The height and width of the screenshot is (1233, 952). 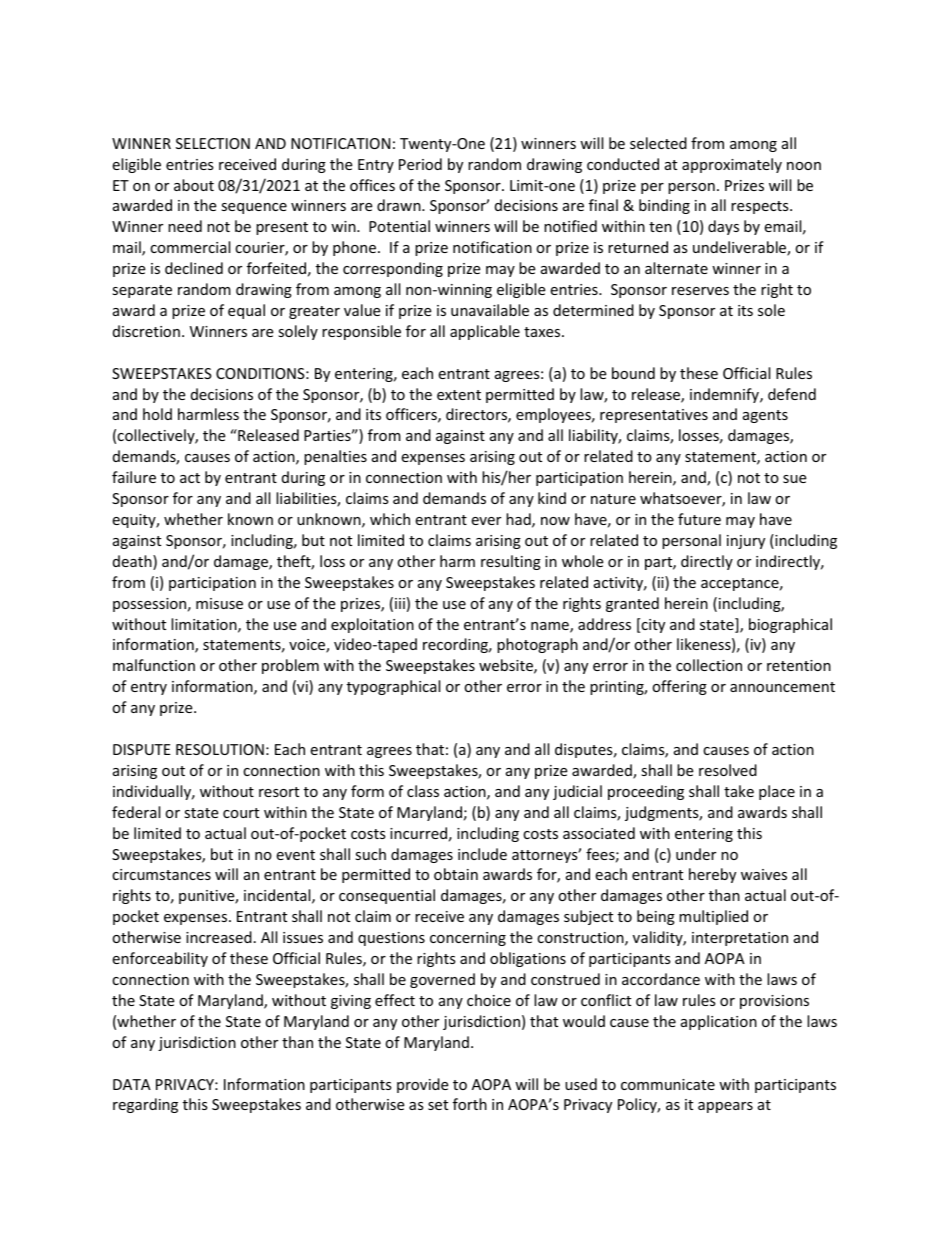 What do you see at coordinates (157, 414) in the screenshot?
I see `hold` at bounding box center [157, 414].
